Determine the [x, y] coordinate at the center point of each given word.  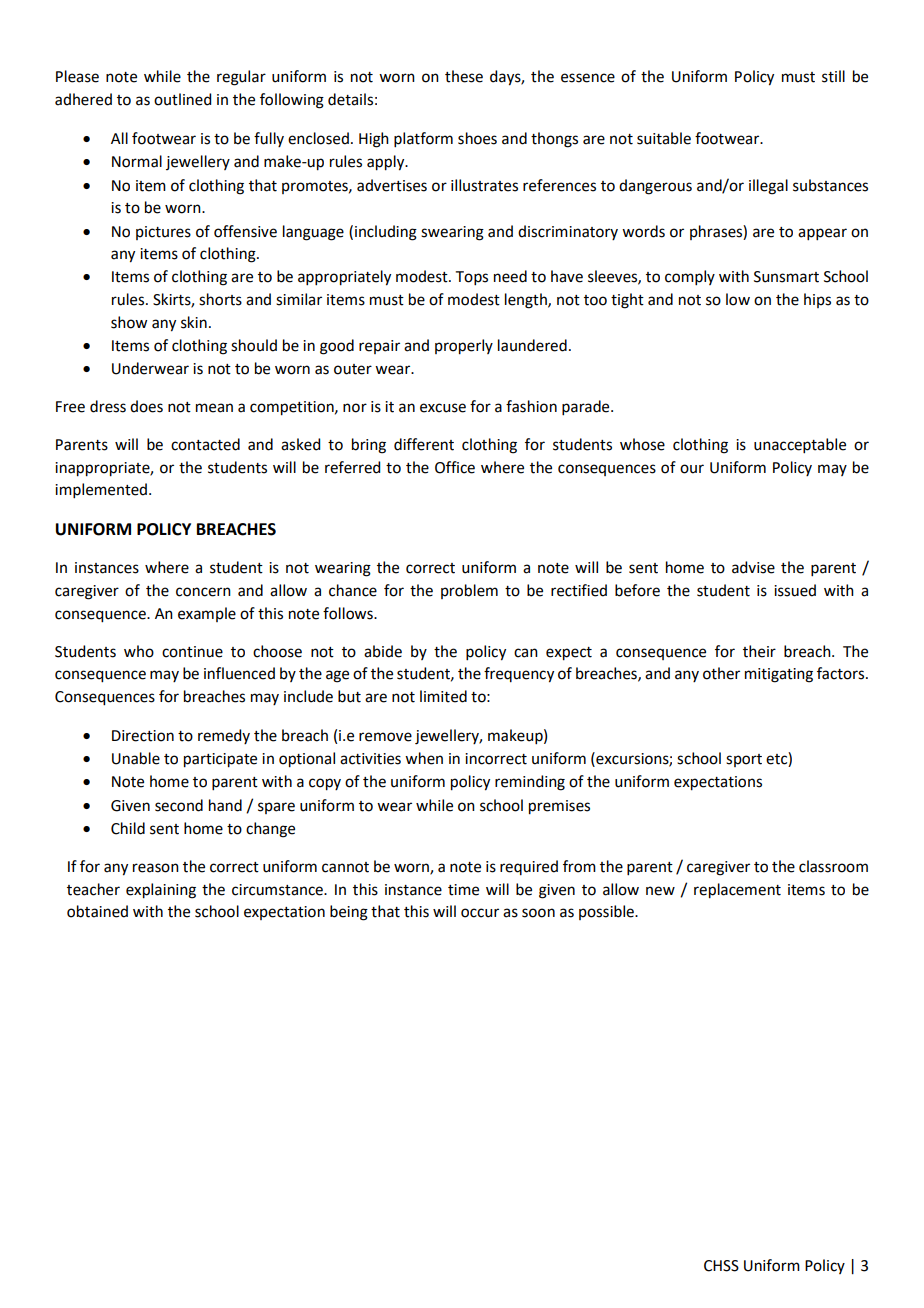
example [207, 614]
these [464, 76]
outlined [182, 99]
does [146, 406]
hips [817, 300]
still [833, 76]
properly [464, 347]
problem [469, 591]
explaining [161, 891]
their [759, 651]
